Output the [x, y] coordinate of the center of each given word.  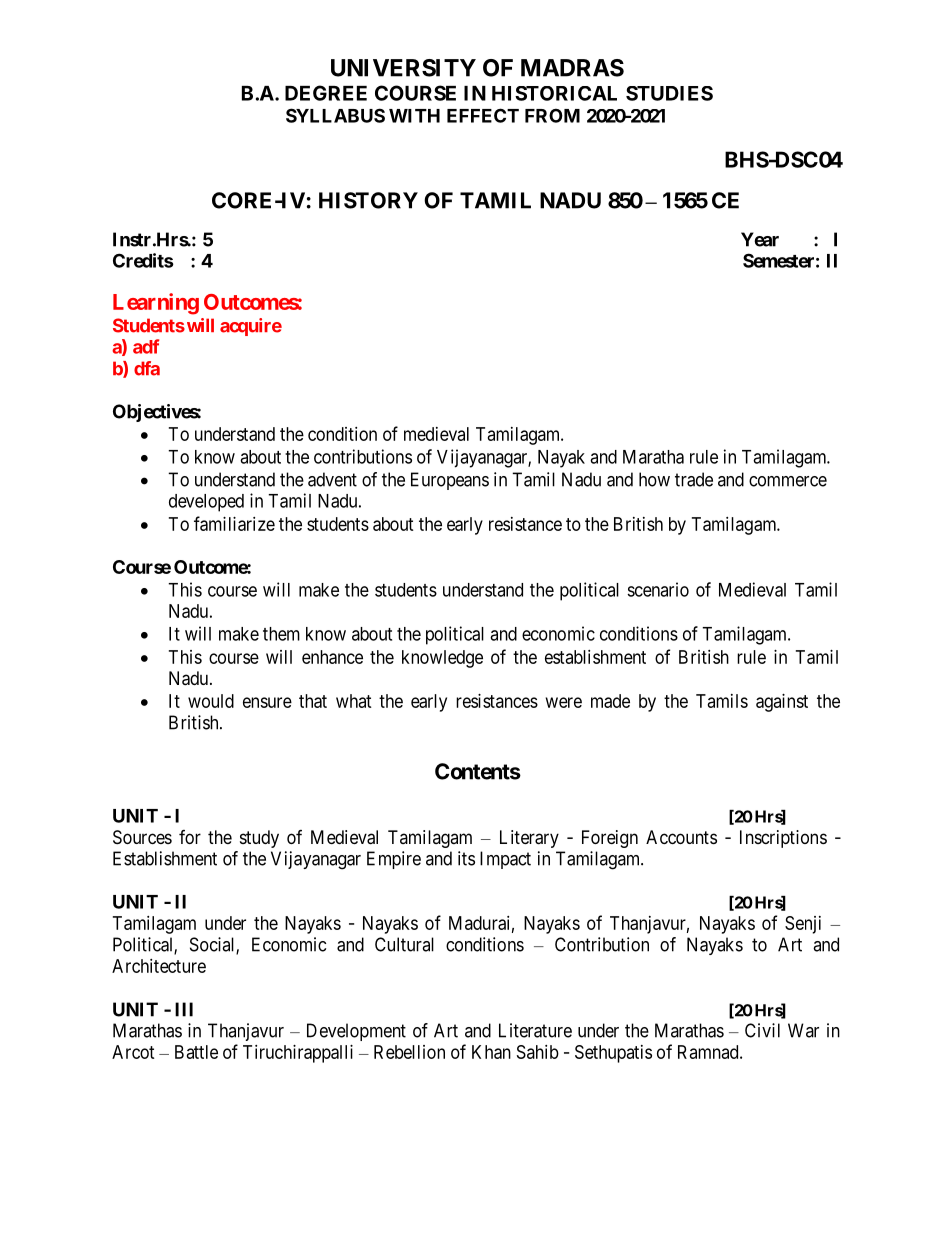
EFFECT [483, 115]
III [184, 1009]
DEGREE [326, 93]
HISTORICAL [554, 93]
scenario [658, 589]
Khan [491, 1052]
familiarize [234, 523]
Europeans [450, 481]
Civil [762, 1030]
